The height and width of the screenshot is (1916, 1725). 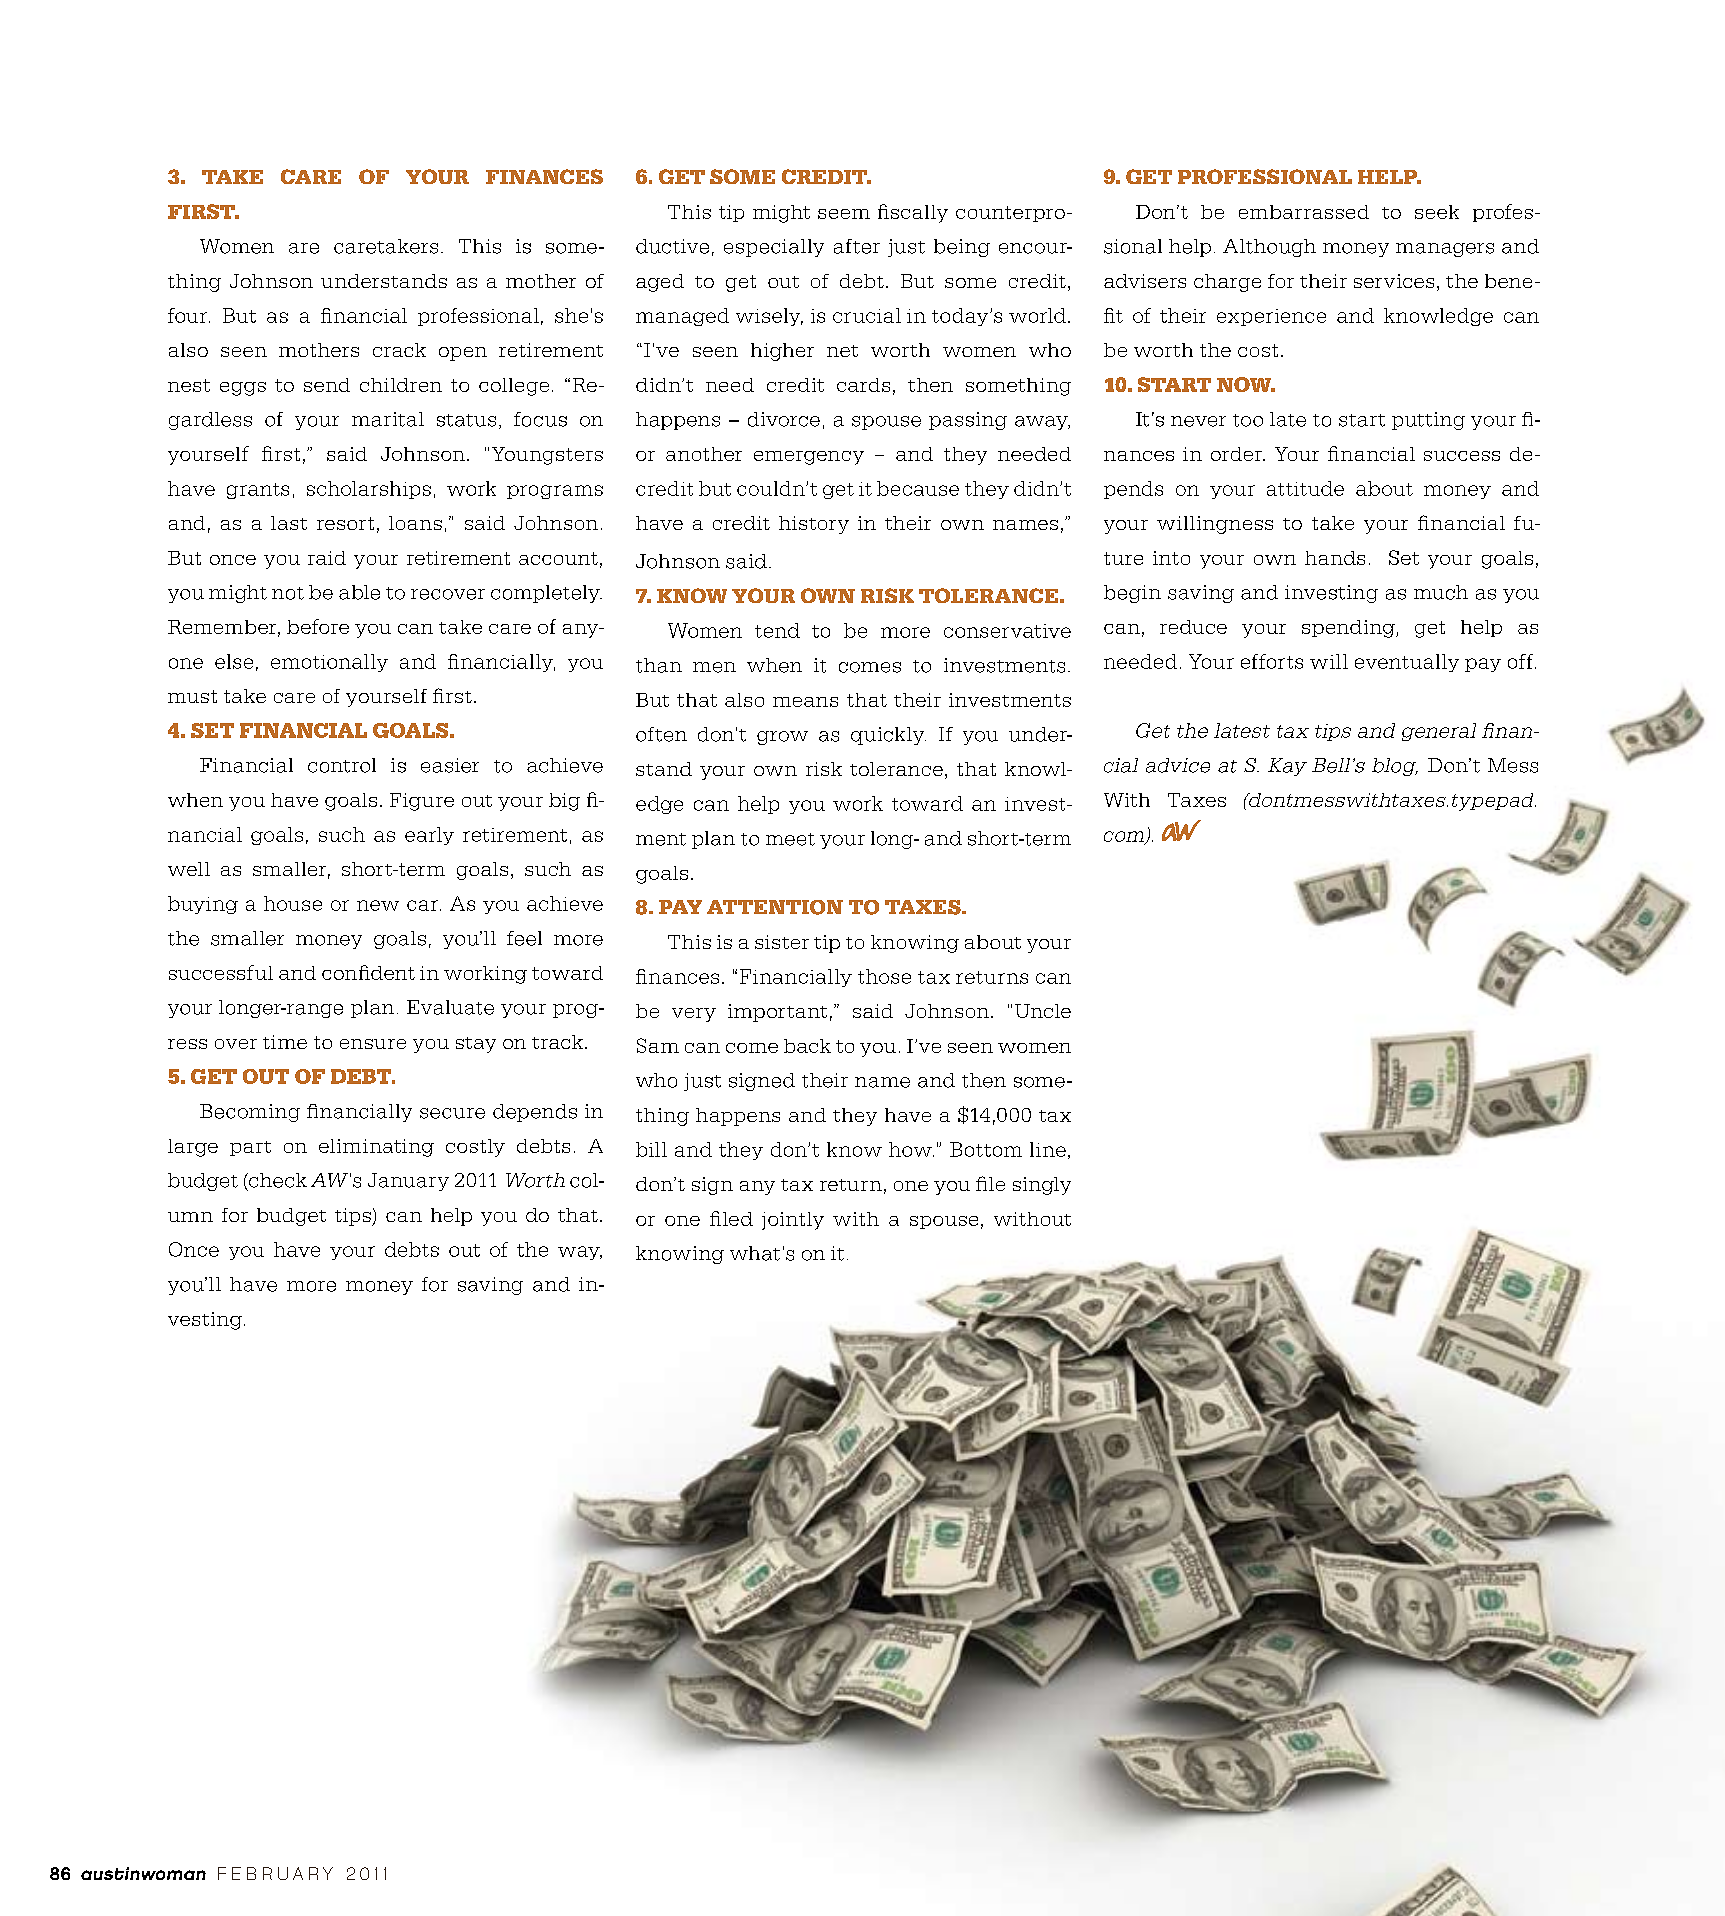 What do you see at coordinates (1445, 250) in the screenshot?
I see `managers` at bounding box center [1445, 250].
